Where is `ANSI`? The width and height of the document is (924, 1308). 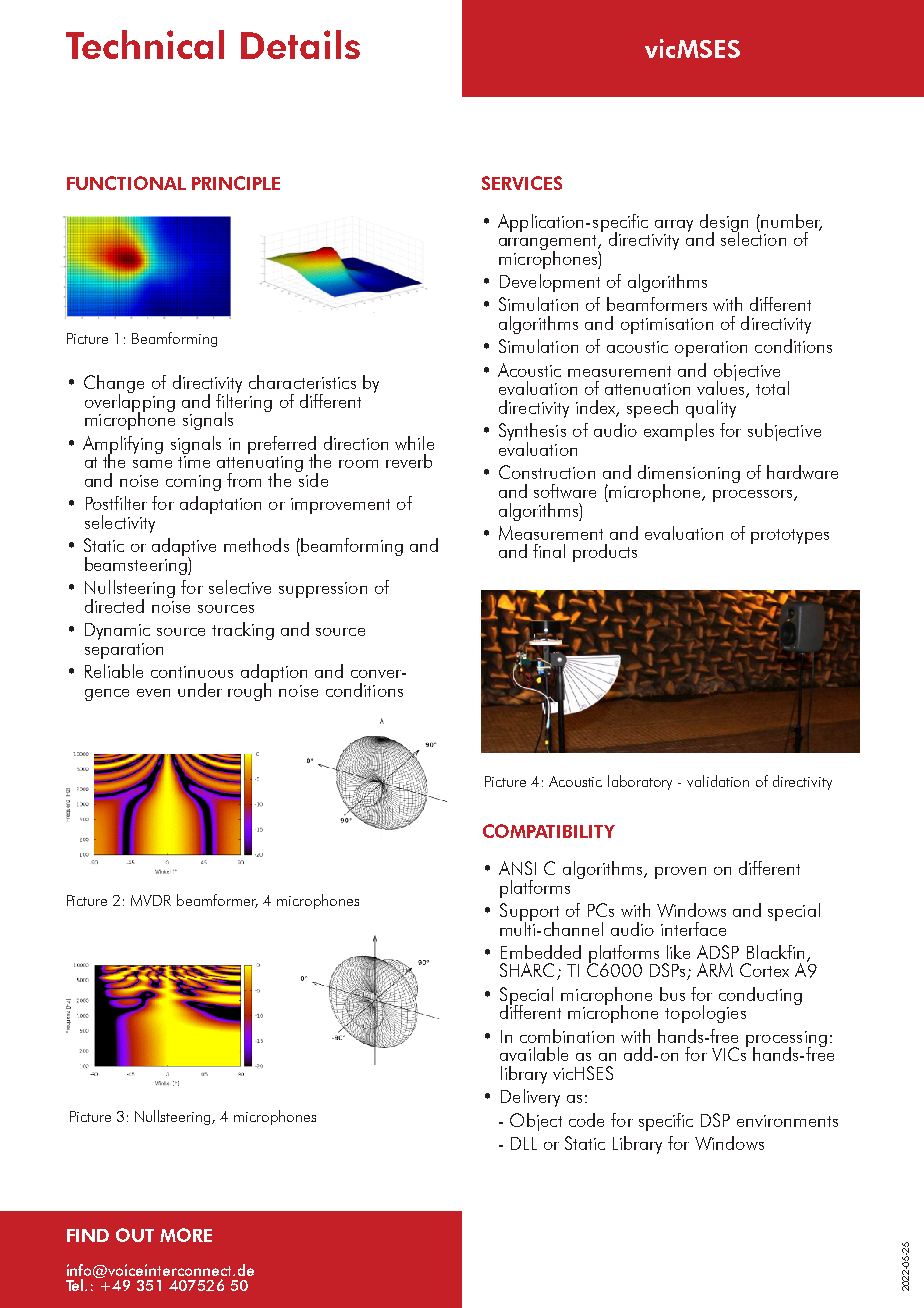 ANSI is located at coordinates (517, 868).
